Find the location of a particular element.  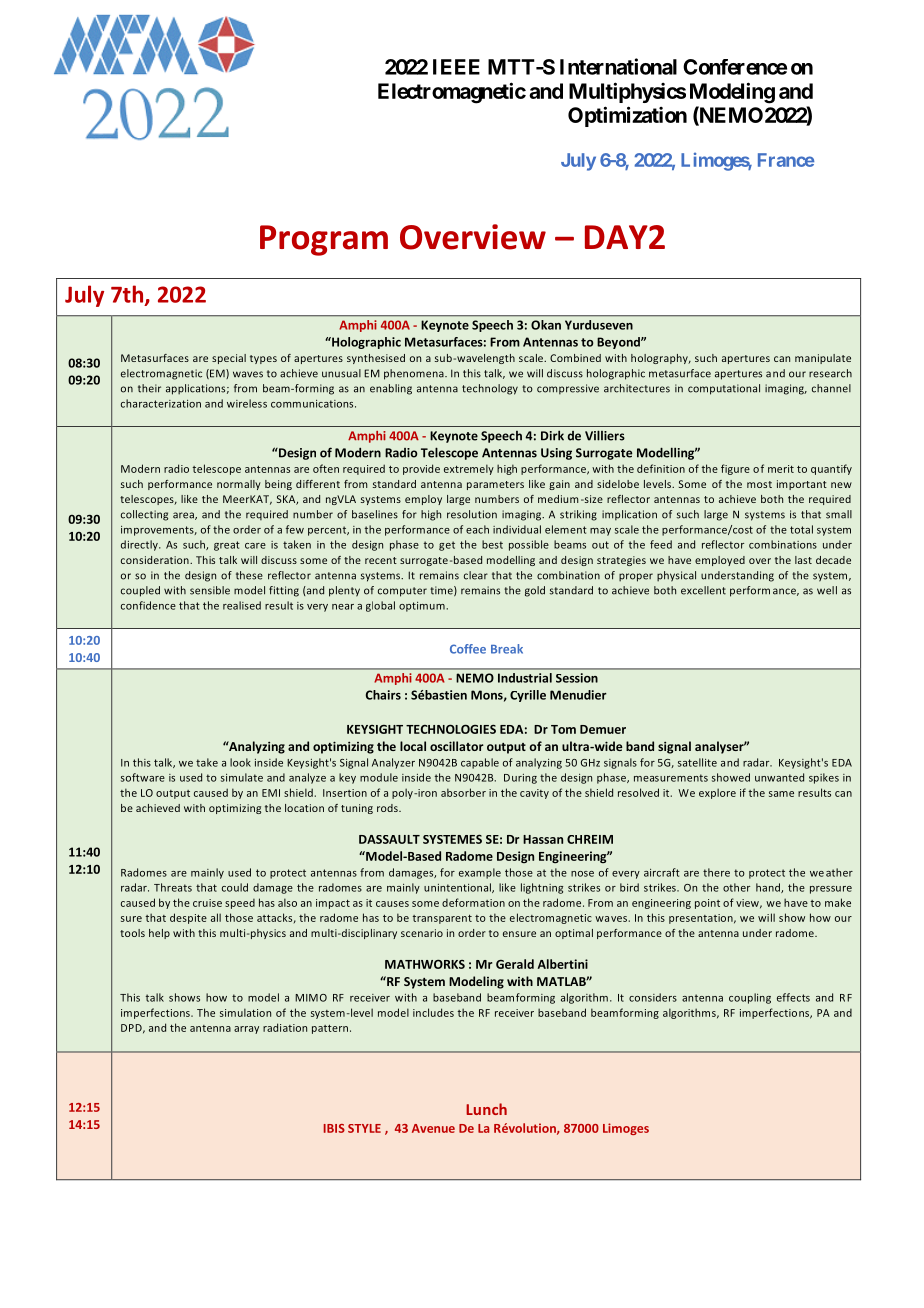

Optimization is located at coordinates (627, 116).
